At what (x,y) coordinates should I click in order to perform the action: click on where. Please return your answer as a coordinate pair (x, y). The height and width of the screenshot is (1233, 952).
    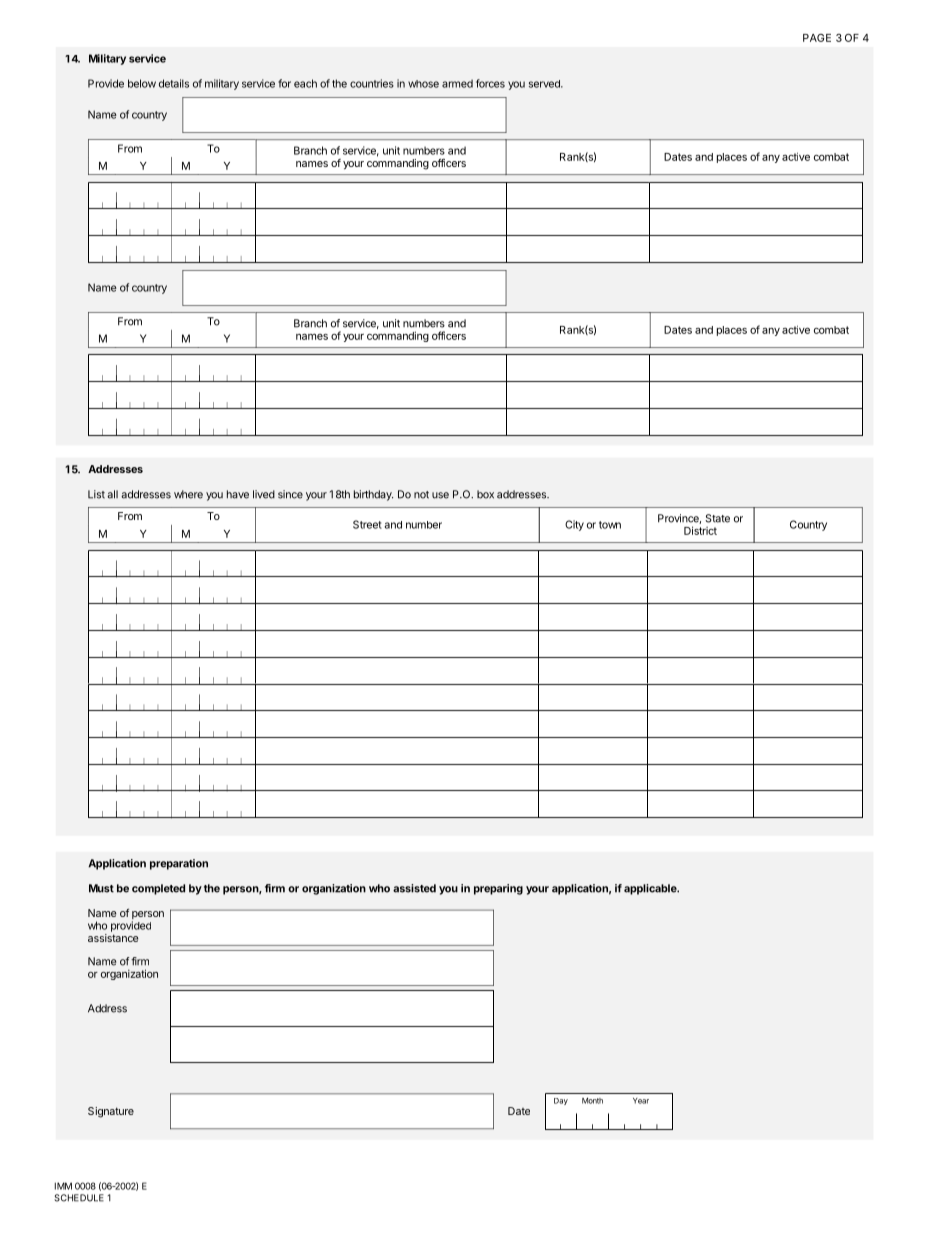
    Looking at the image, I should click on (188, 494).
